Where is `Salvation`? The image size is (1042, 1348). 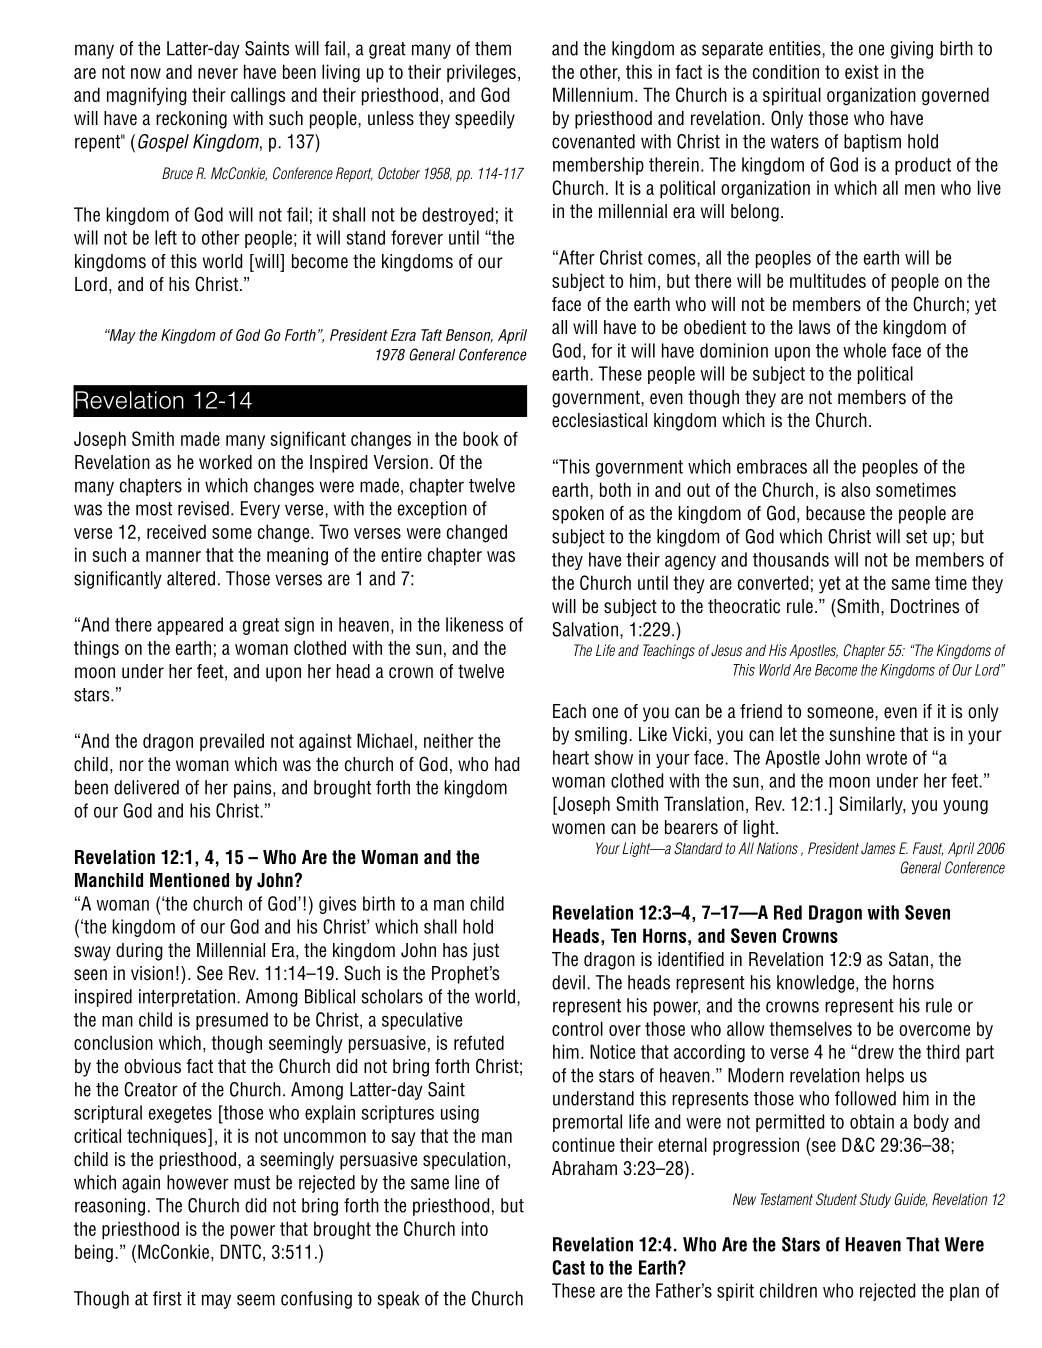 Salvation is located at coordinates (585, 629).
